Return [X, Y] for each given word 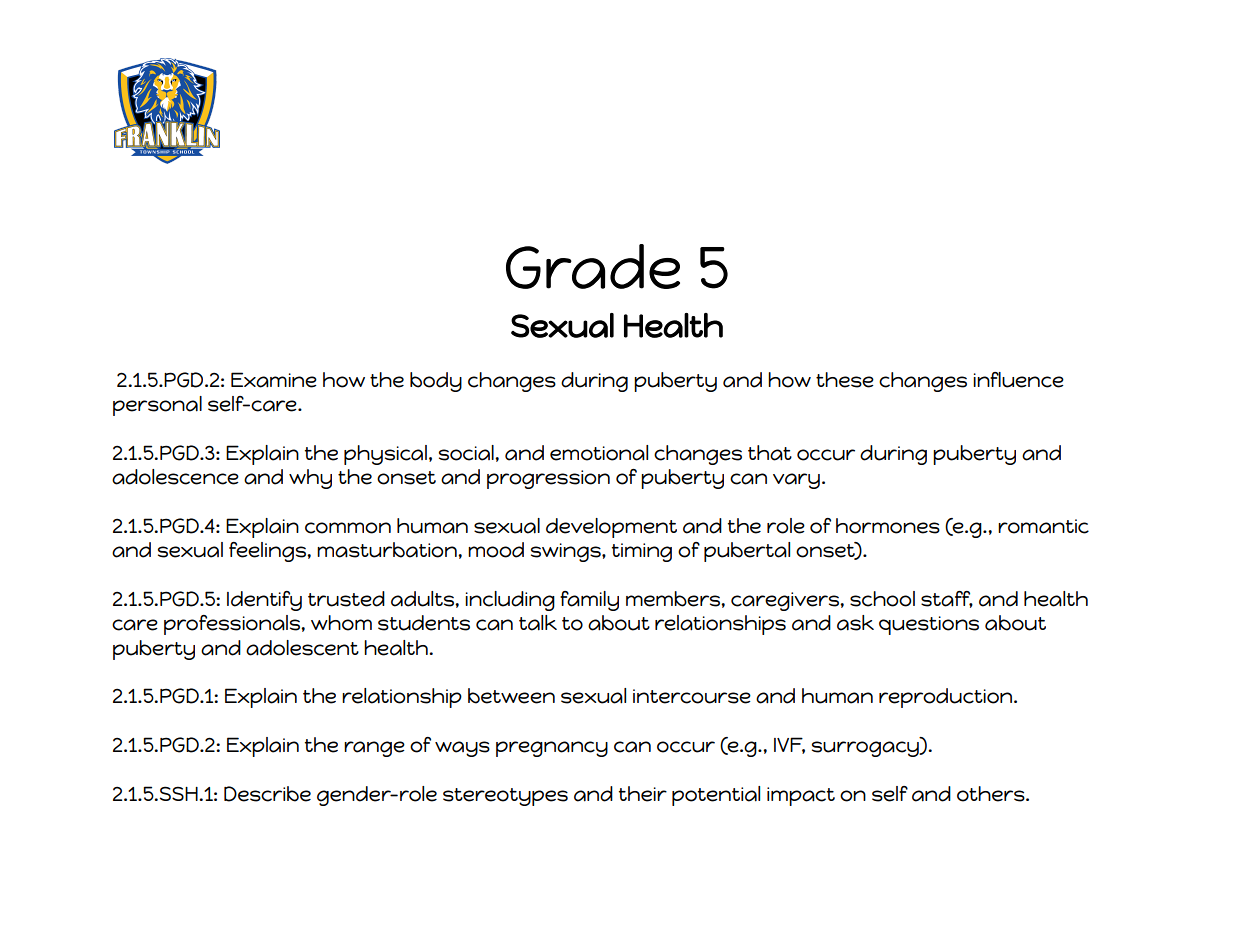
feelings [268, 552]
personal [157, 406]
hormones [888, 526]
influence [1018, 380]
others [992, 794]
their [643, 794]
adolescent [302, 648]
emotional [599, 453]
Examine [274, 380]
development [611, 528]
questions [929, 625]
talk [538, 623]
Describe [267, 794]
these [845, 380]
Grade [593, 266]
